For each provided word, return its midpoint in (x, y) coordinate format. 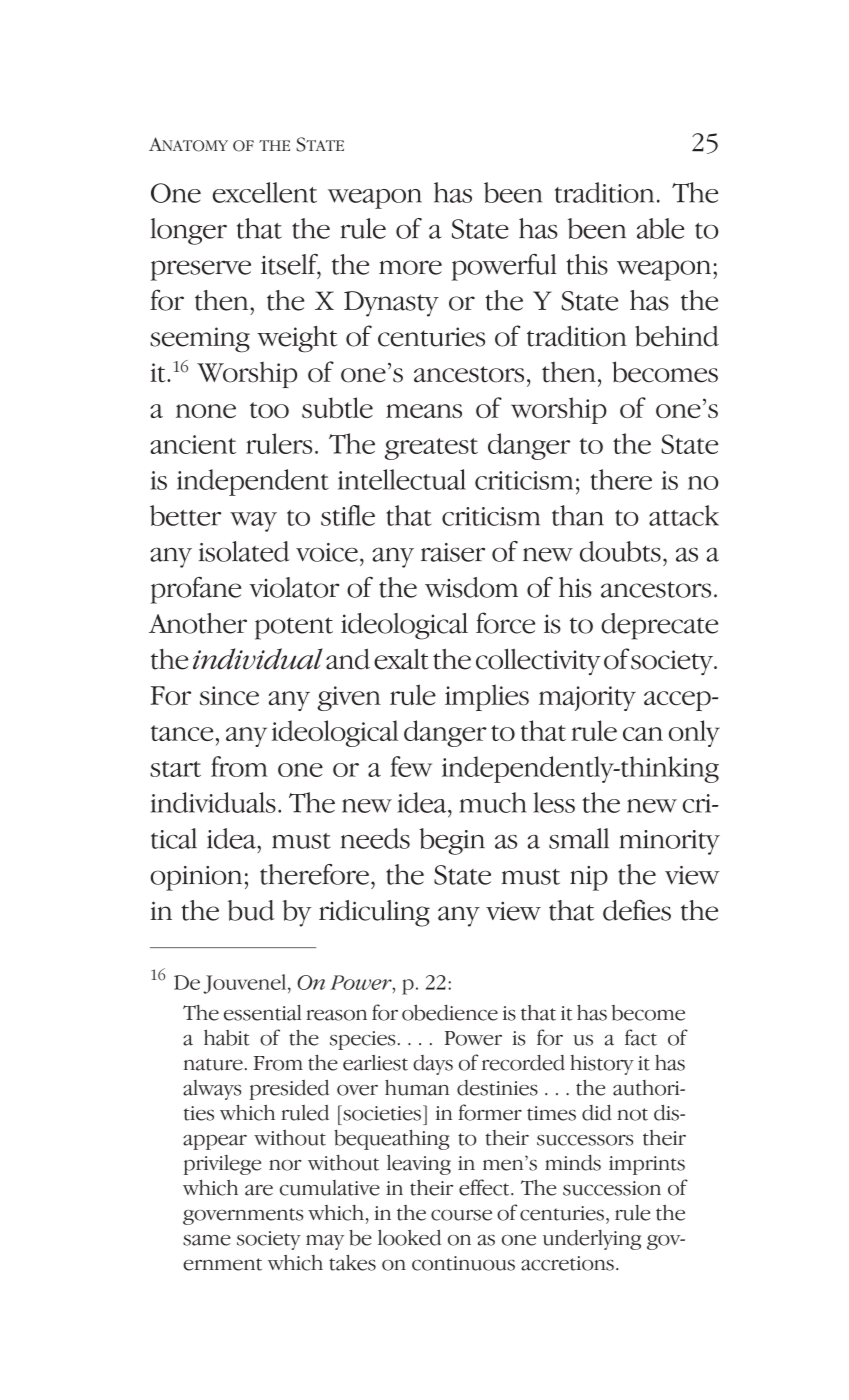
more (410, 267)
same (207, 1240)
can (643, 734)
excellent (265, 192)
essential (262, 1013)
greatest (431, 449)
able (660, 228)
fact (641, 1037)
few (411, 766)
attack (684, 515)
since (229, 695)
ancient (193, 444)
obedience (450, 1012)
